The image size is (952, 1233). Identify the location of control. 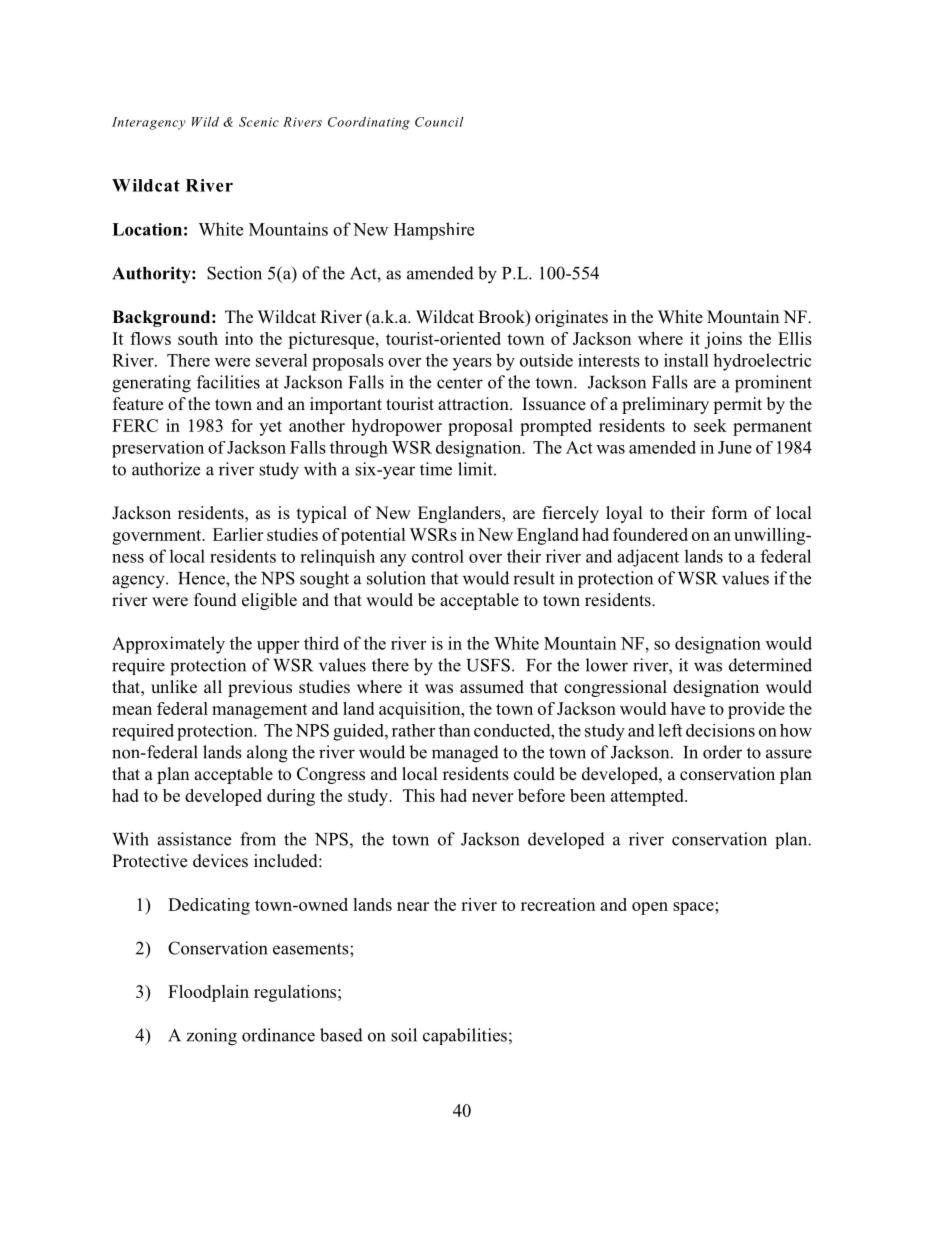
(438, 556).
